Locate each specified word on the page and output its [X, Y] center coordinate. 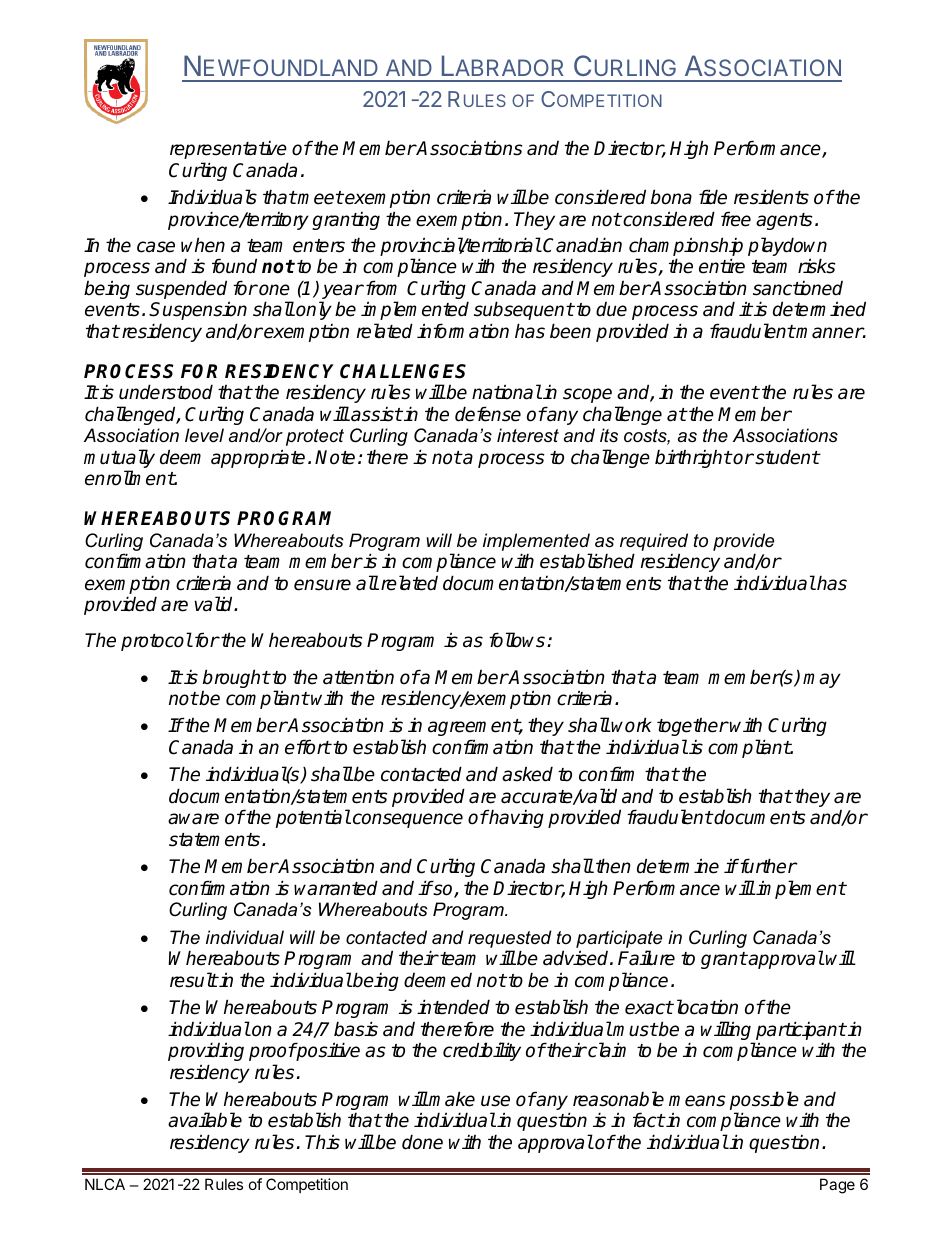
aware [193, 819]
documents [759, 817]
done [422, 1142]
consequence [406, 820]
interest [528, 435]
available [205, 1120]
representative [228, 150]
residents [771, 197]
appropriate [258, 458]
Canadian [582, 245]
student [786, 457]
